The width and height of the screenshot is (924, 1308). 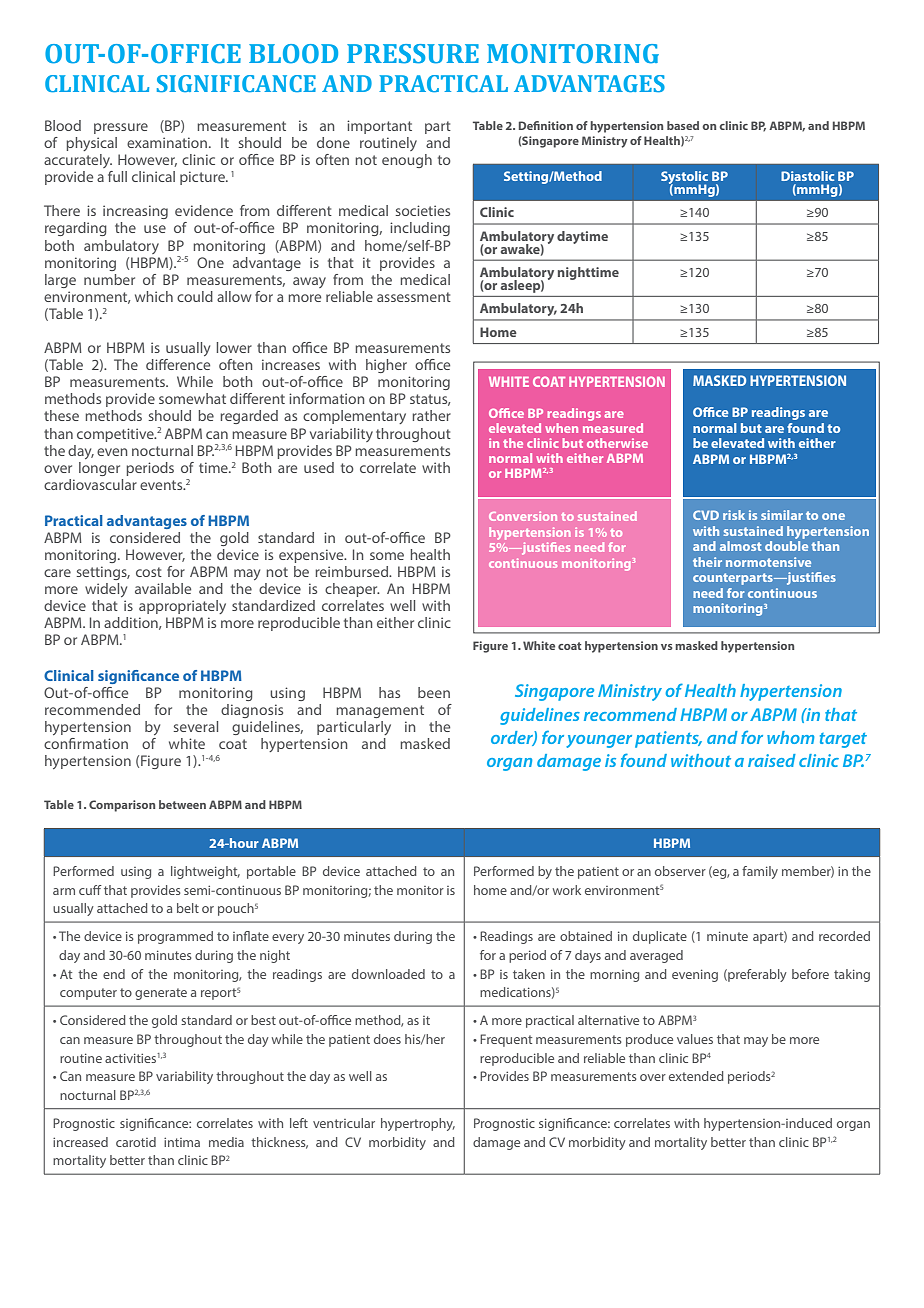 I want to click on raised, so click(x=772, y=760).
